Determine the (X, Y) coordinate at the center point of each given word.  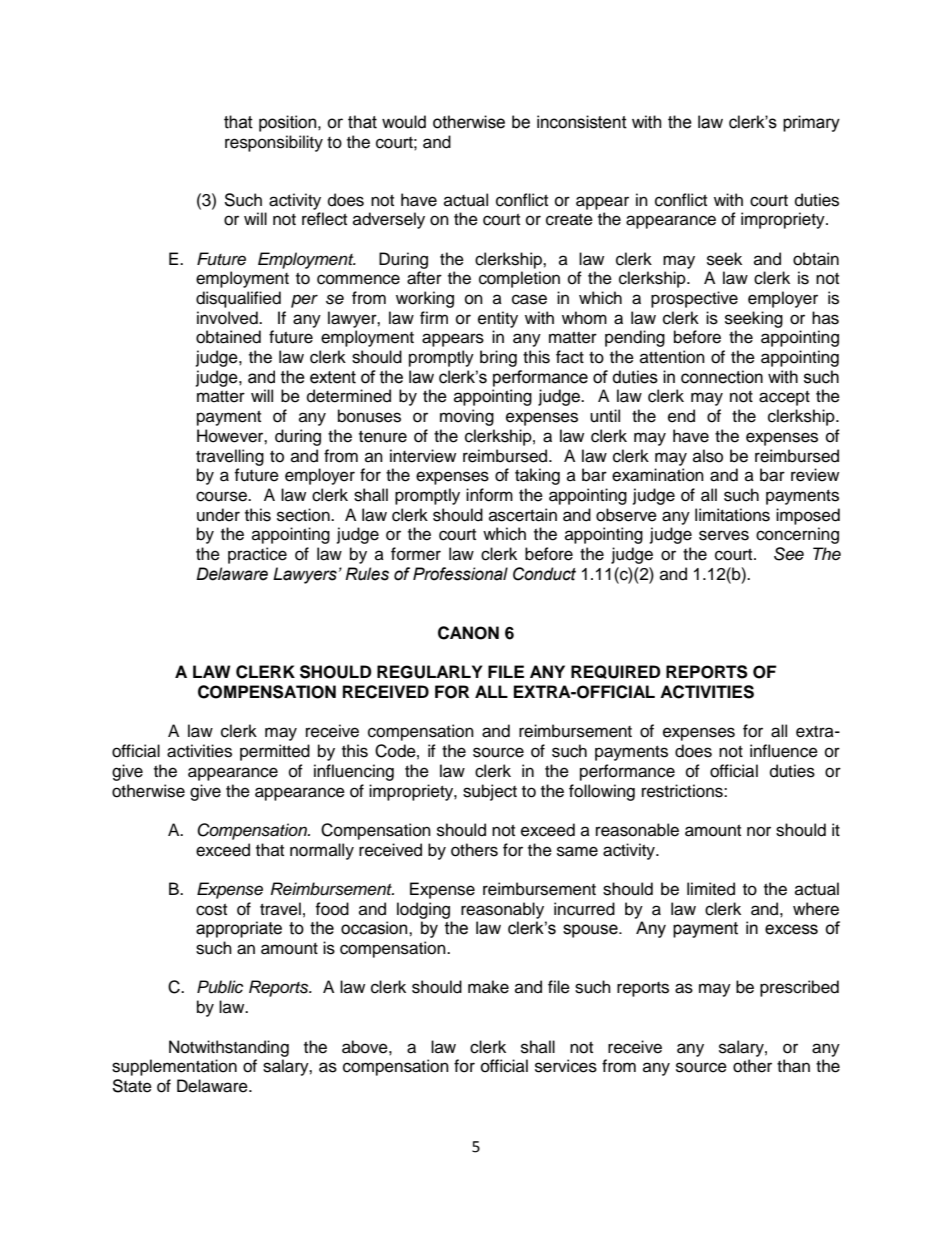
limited (711, 889)
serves (724, 535)
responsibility (274, 143)
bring (498, 358)
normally (322, 851)
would (404, 122)
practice (257, 555)
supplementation (174, 1067)
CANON (468, 633)
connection (722, 377)
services (566, 1066)
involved (228, 318)
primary (811, 123)
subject (490, 792)
